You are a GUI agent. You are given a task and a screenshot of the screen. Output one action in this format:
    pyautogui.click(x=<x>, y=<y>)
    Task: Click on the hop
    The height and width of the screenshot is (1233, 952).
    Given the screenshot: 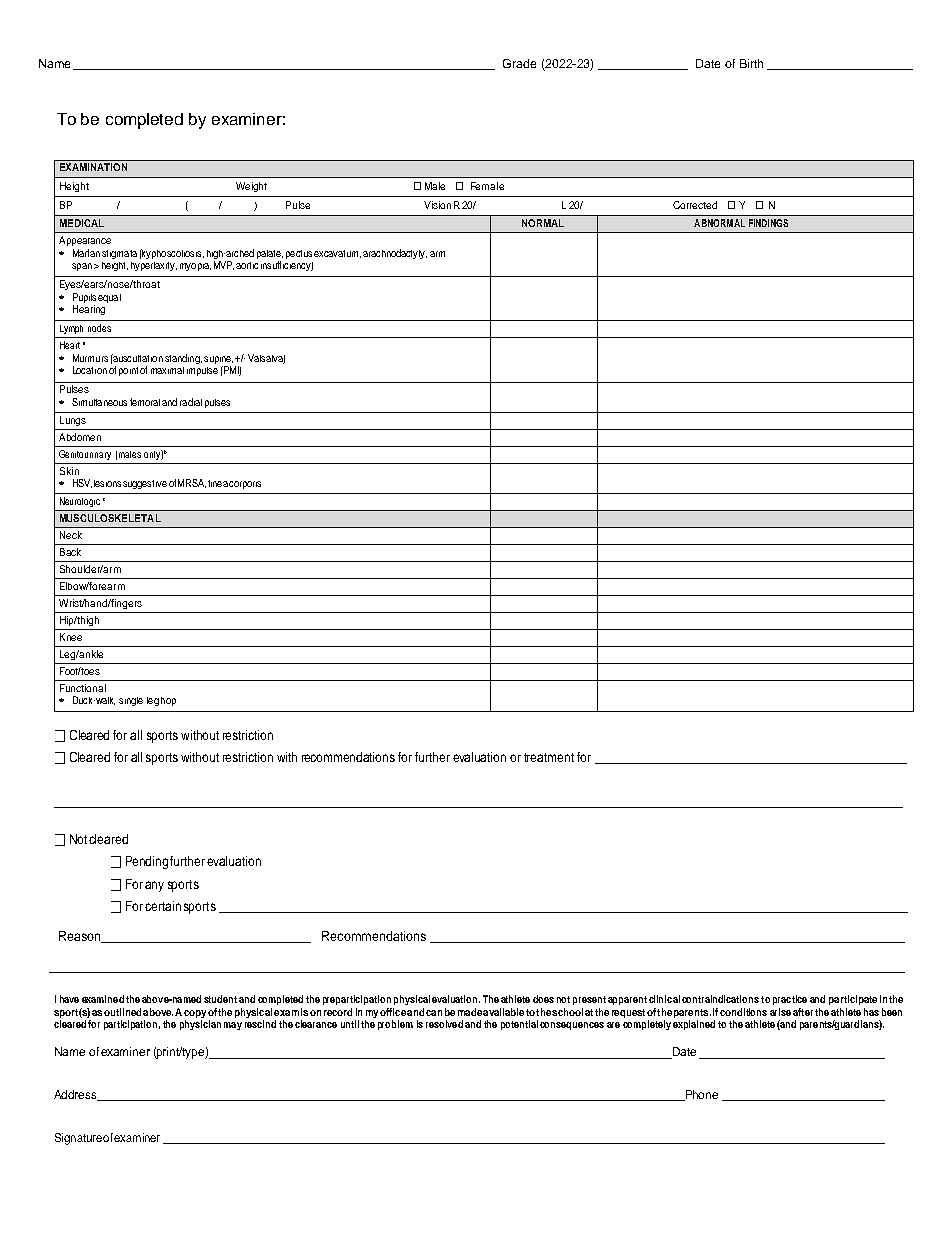 What is the action you would take?
    pyautogui.click(x=168, y=701)
